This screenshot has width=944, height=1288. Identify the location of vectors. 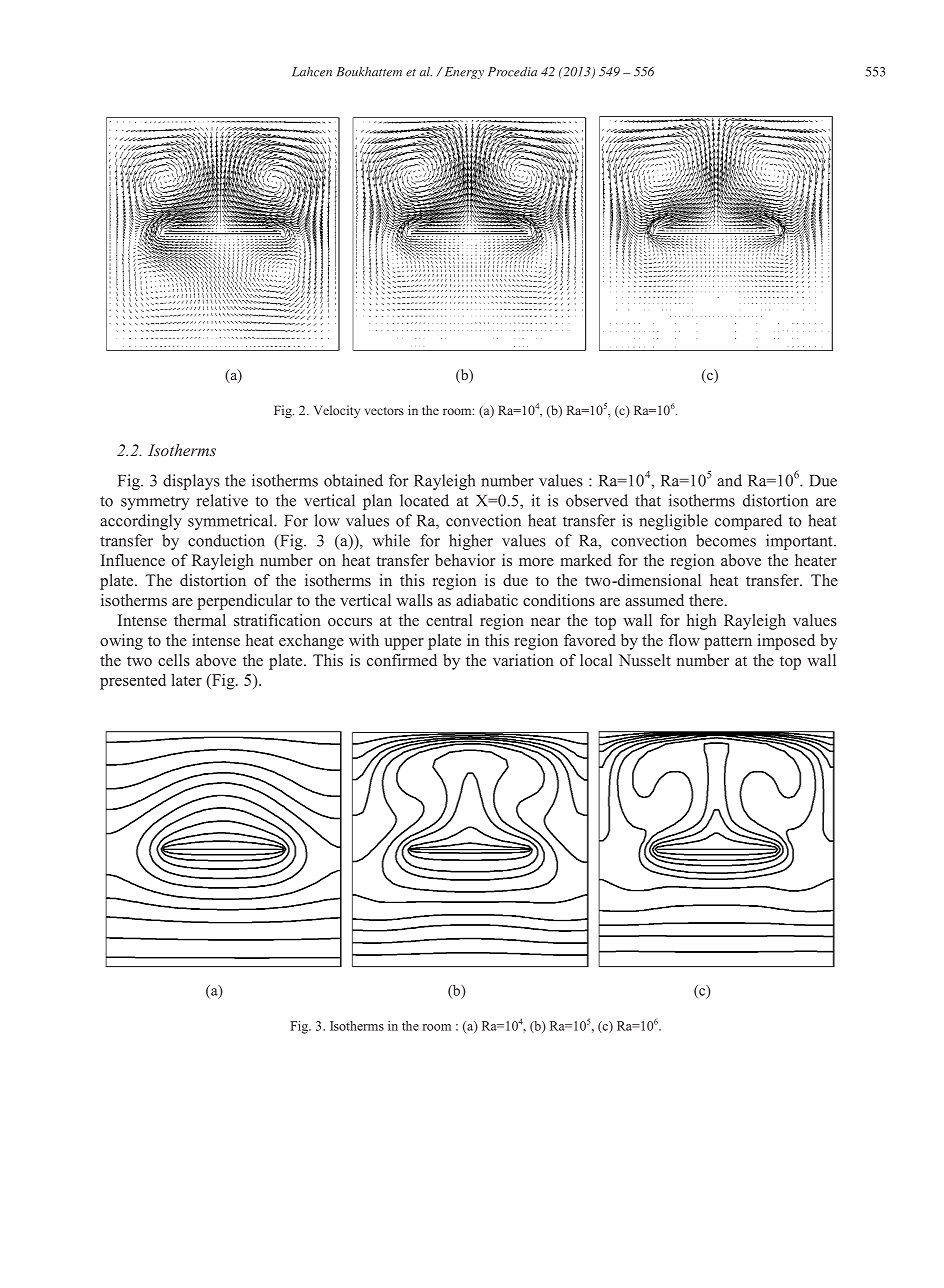
(384, 411).
